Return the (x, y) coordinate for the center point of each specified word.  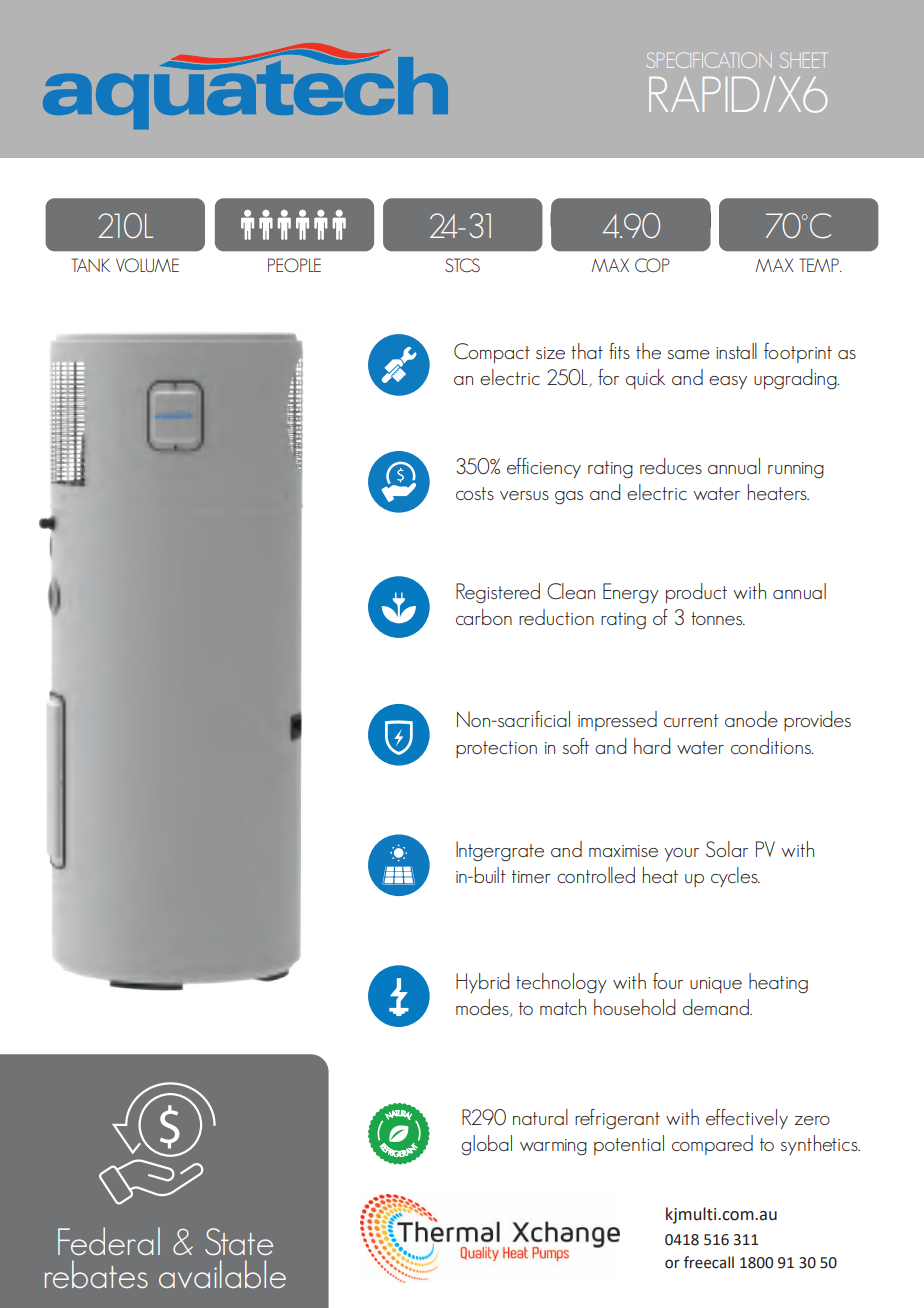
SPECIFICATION (709, 60)
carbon (484, 617)
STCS (462, 265)
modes (483, 1008)
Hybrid (482, 983)
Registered (498, 593)
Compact (492, 353)
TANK (90, 265)
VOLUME (147, 265)
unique (716, 985)
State (239, 1241)
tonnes (718, 618)
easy (728, 382)
